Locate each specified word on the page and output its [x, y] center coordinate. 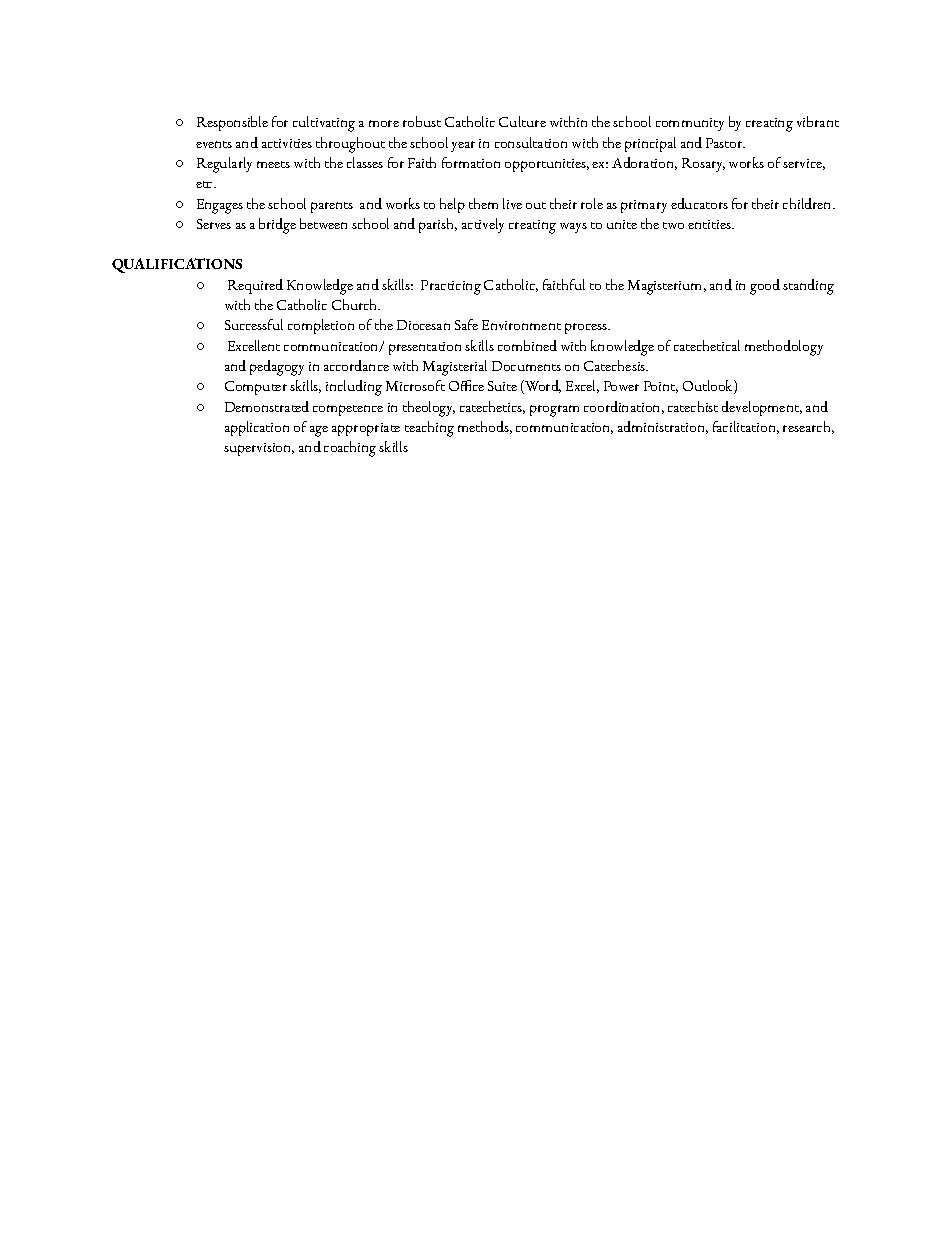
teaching [429, 429]
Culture [522, 121]
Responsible [232, 123]
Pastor [725, 143]
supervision [259, 449]
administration [663, 427]
